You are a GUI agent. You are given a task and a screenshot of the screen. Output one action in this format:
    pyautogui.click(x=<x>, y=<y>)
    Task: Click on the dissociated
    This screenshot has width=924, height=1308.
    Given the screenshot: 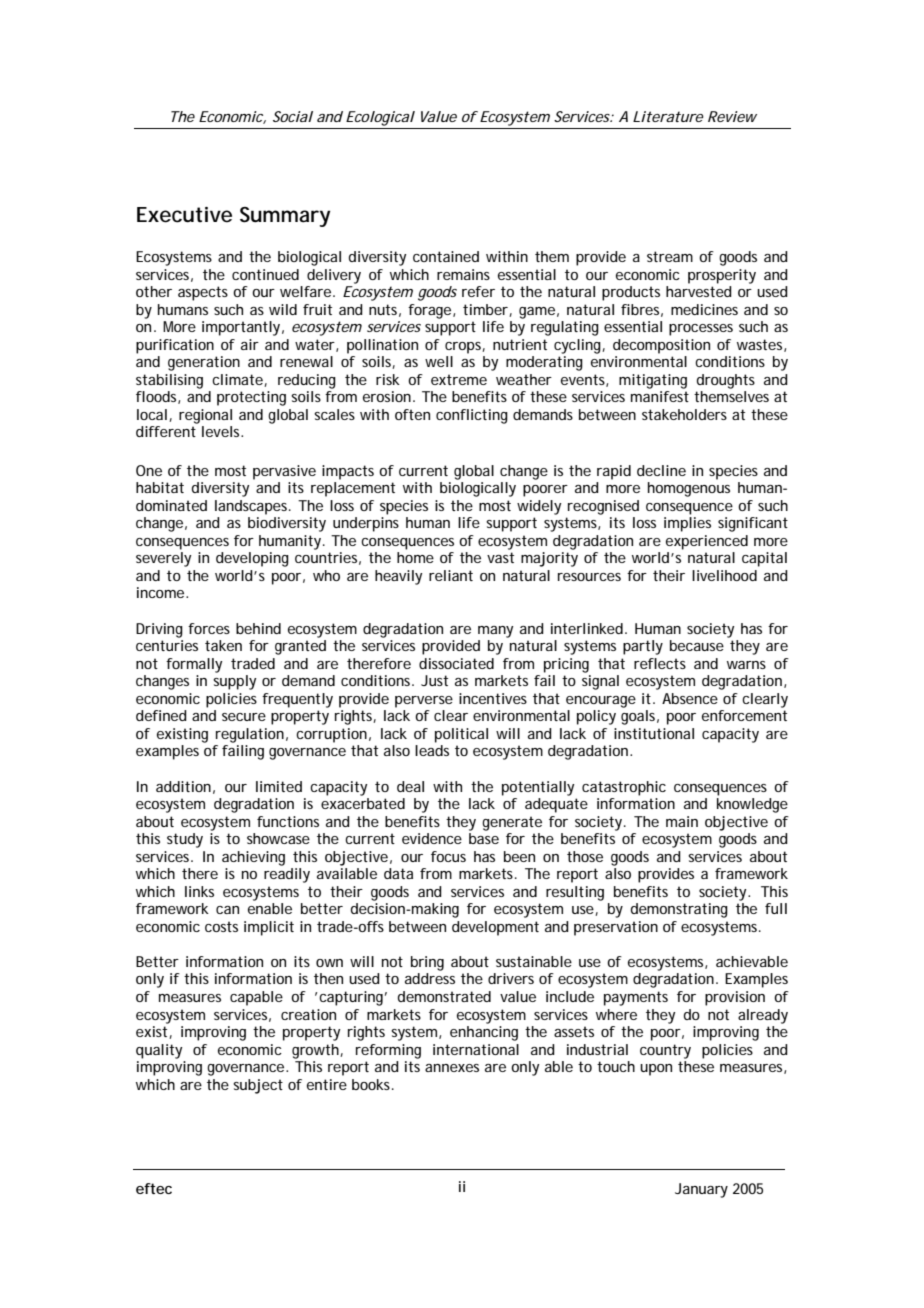 What is the action you would take?
    pyautogui.click(x=456, y=663)
